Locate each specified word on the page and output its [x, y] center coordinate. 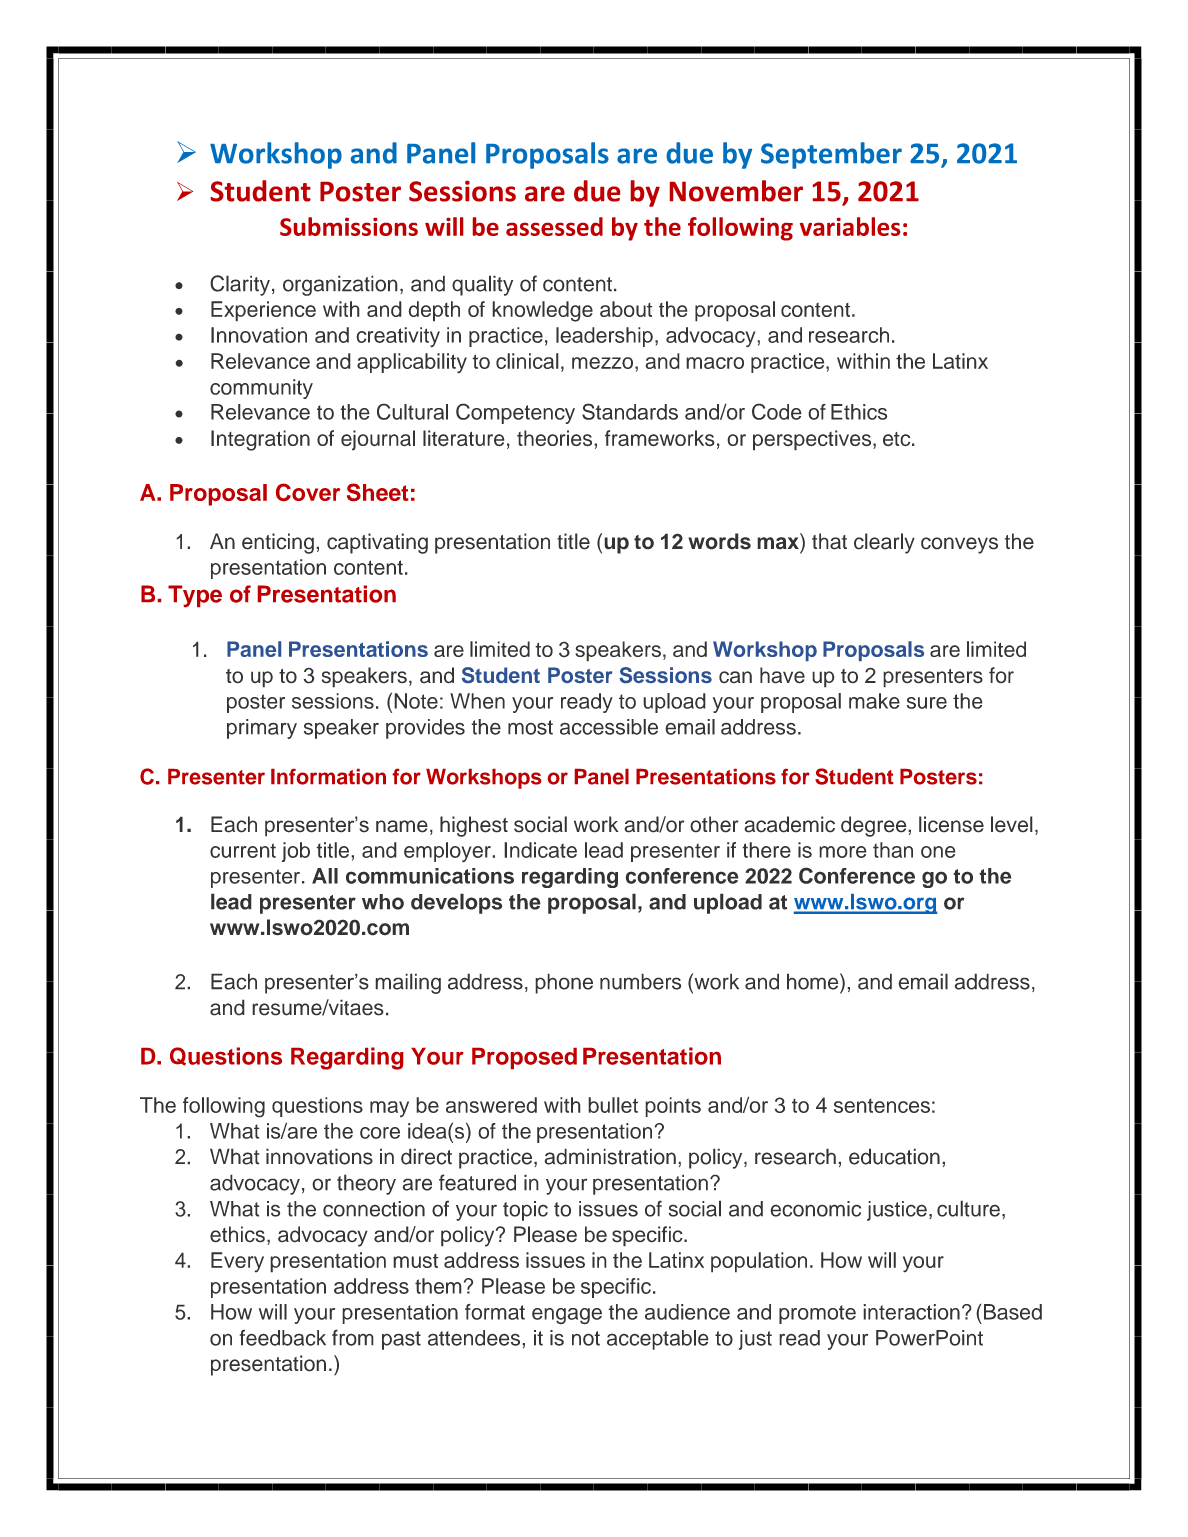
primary [262, 729]
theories [556, 438]
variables [850, 226]
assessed [554, 226]
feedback [283, 1337]
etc [898, 439]
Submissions [349, 226]
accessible [609, 727]
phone [564, 983]
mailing [408, 983]
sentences [882, 1105]
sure [927, 703]
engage [567, 1316]
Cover [308, 492]
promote [817, 1314]
